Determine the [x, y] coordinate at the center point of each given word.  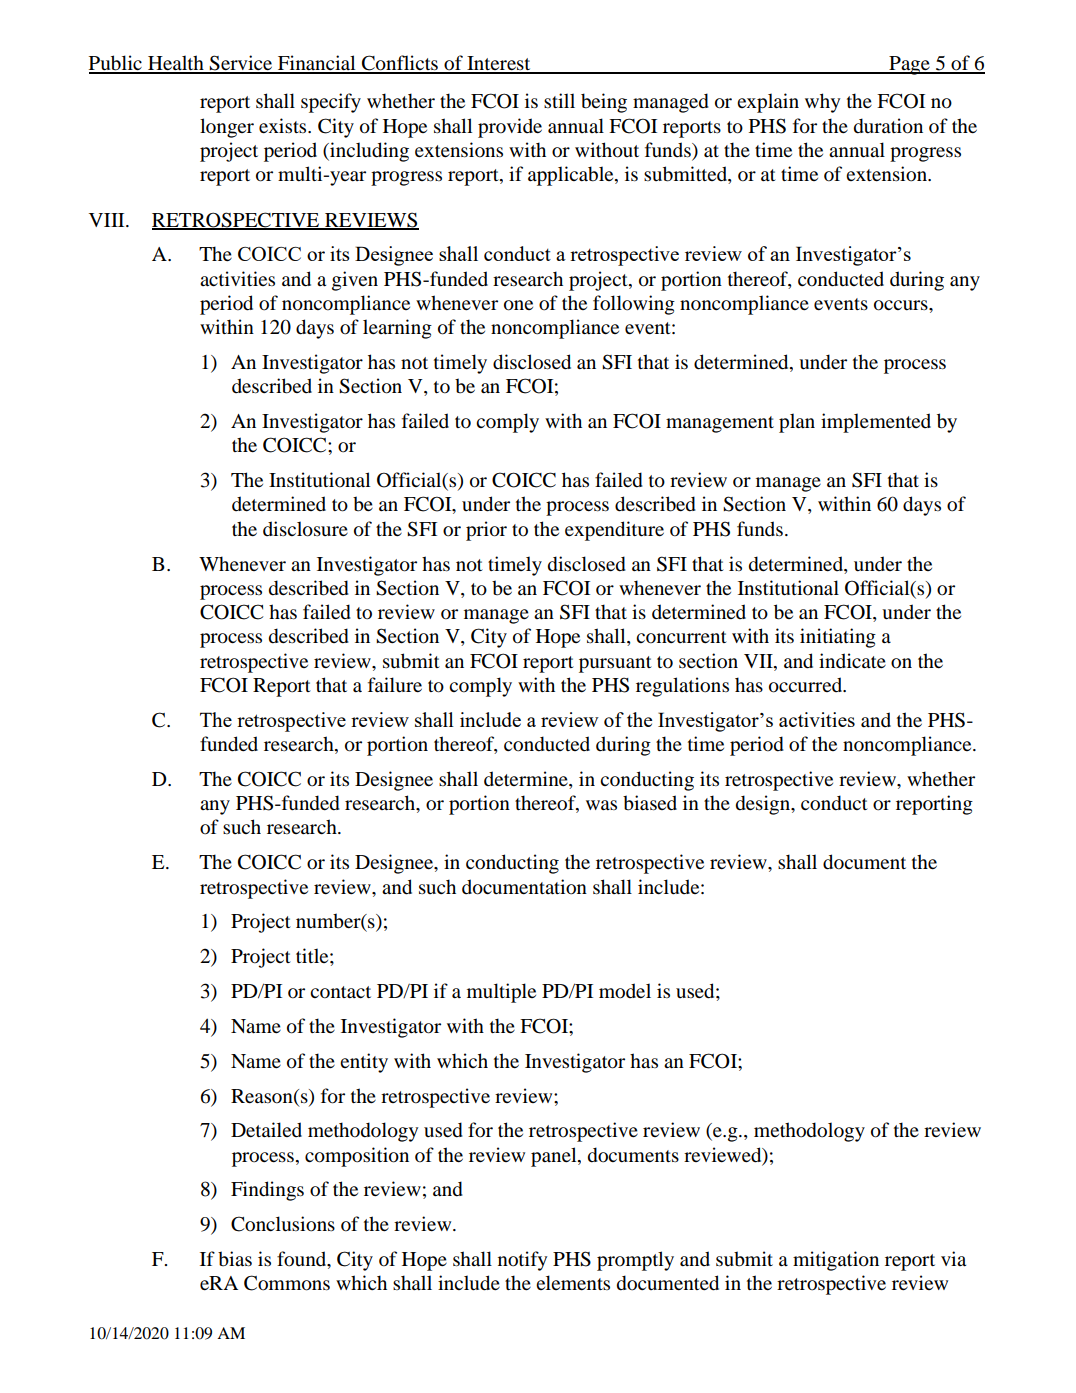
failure [395, 685]
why [822, 103]
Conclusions [283, 1224]
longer [227, 128]
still [559, 100]
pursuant [615, 664]
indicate [852, 660]
